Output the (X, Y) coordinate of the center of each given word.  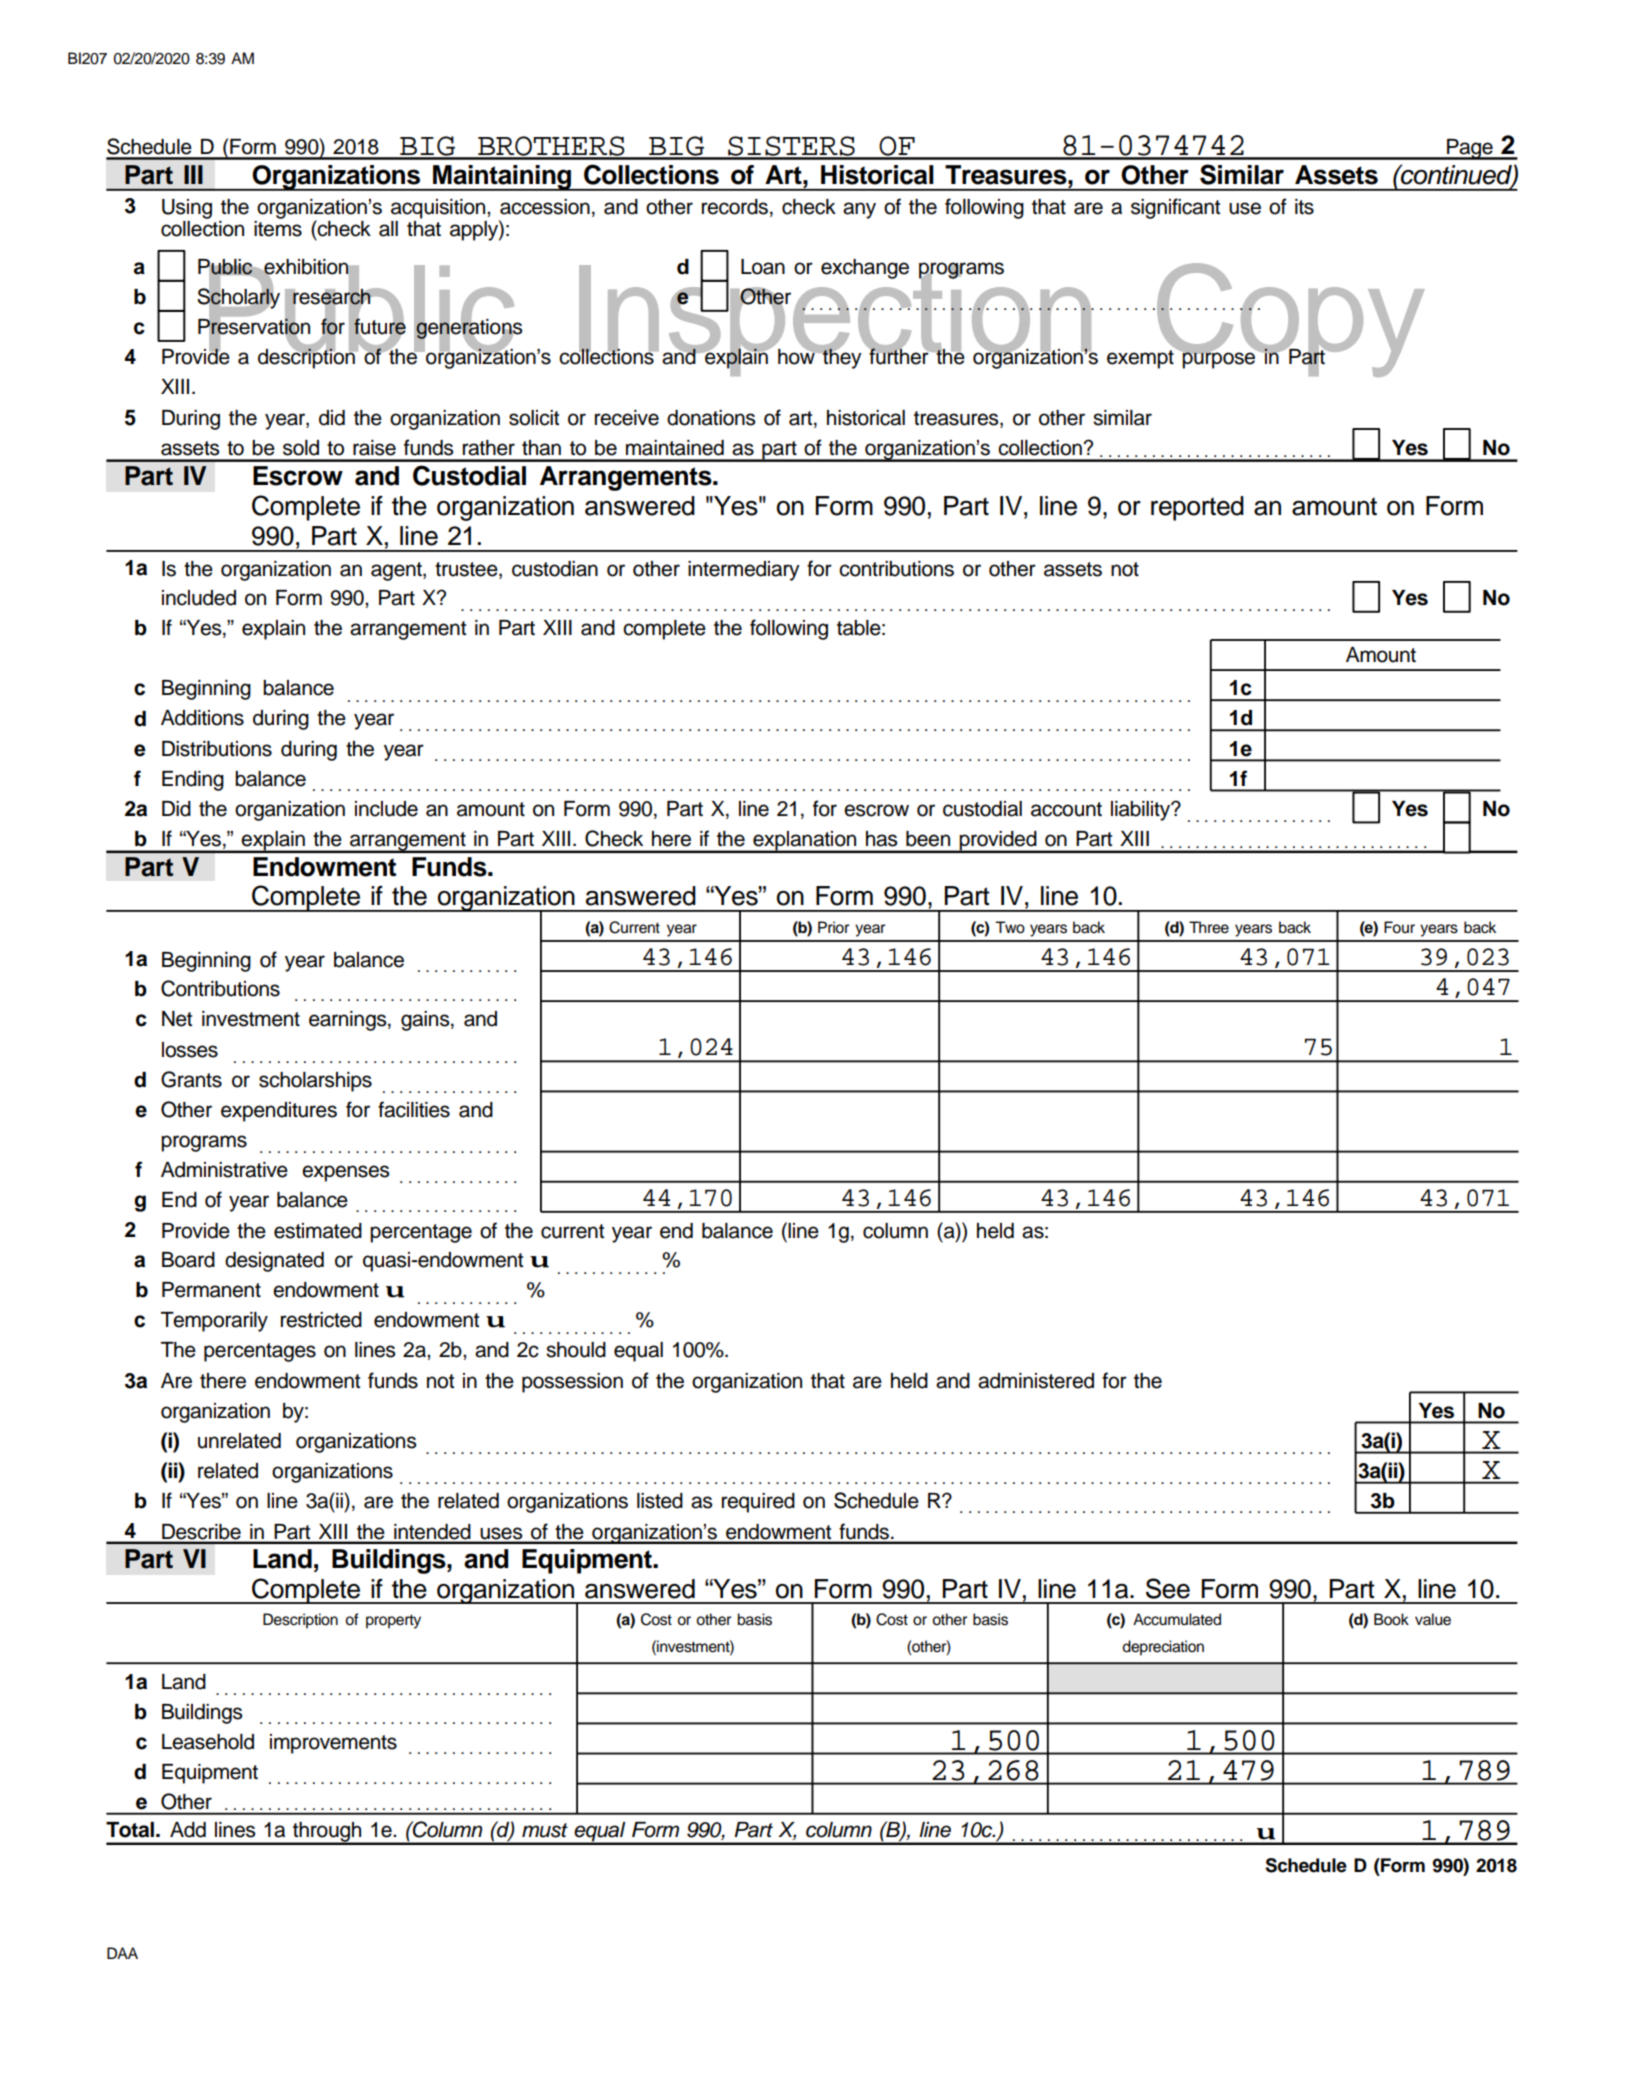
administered (1036, 1381)
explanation (805, 842)
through (327, 1833)
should (576, 1350)
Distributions (217, 749)
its (1304, 207)
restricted (321, 1320)
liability (1142, 811)
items (278, 229)
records (735, 207)
